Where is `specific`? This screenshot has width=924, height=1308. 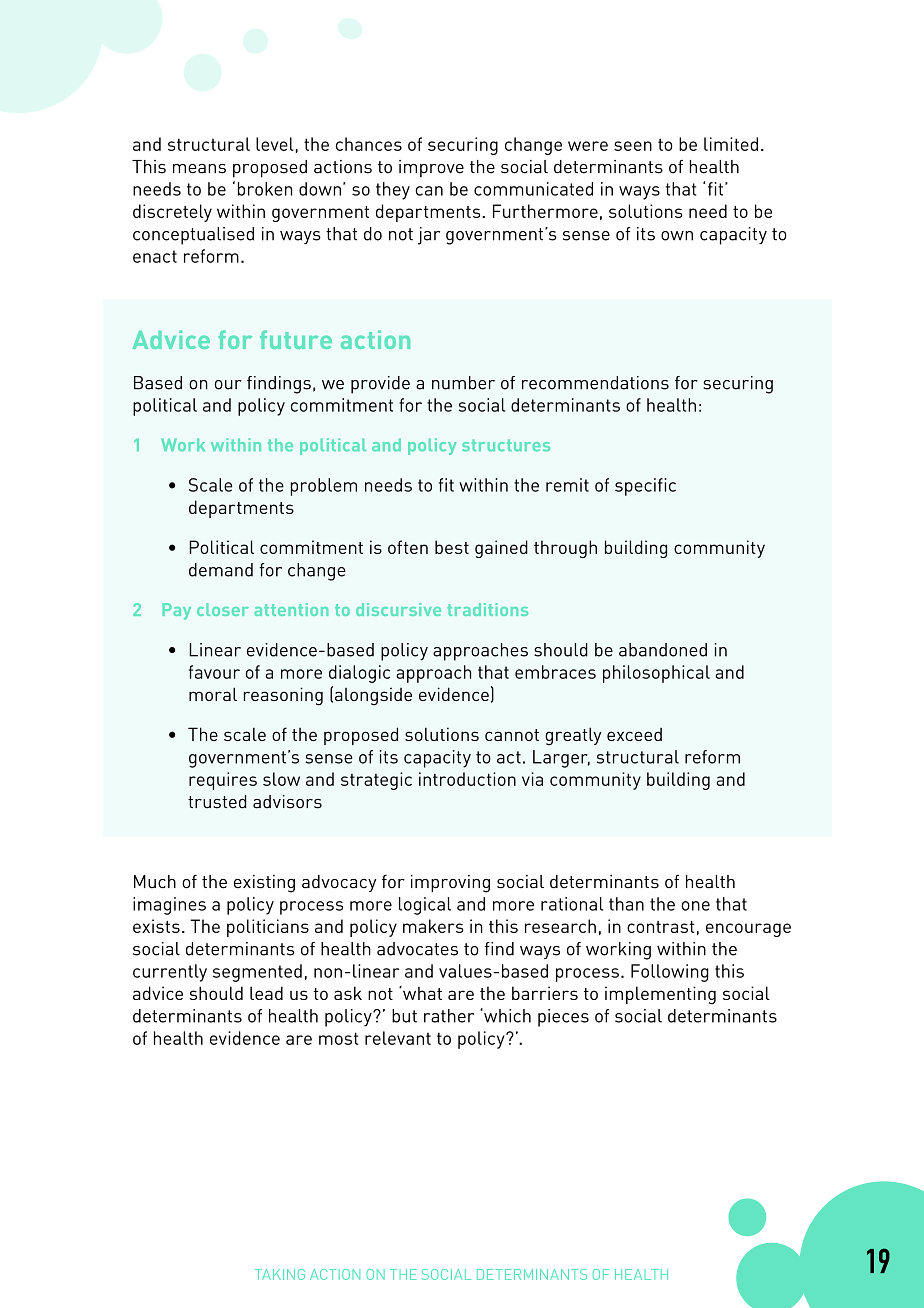 specific is located at coordinates (645, 487).
